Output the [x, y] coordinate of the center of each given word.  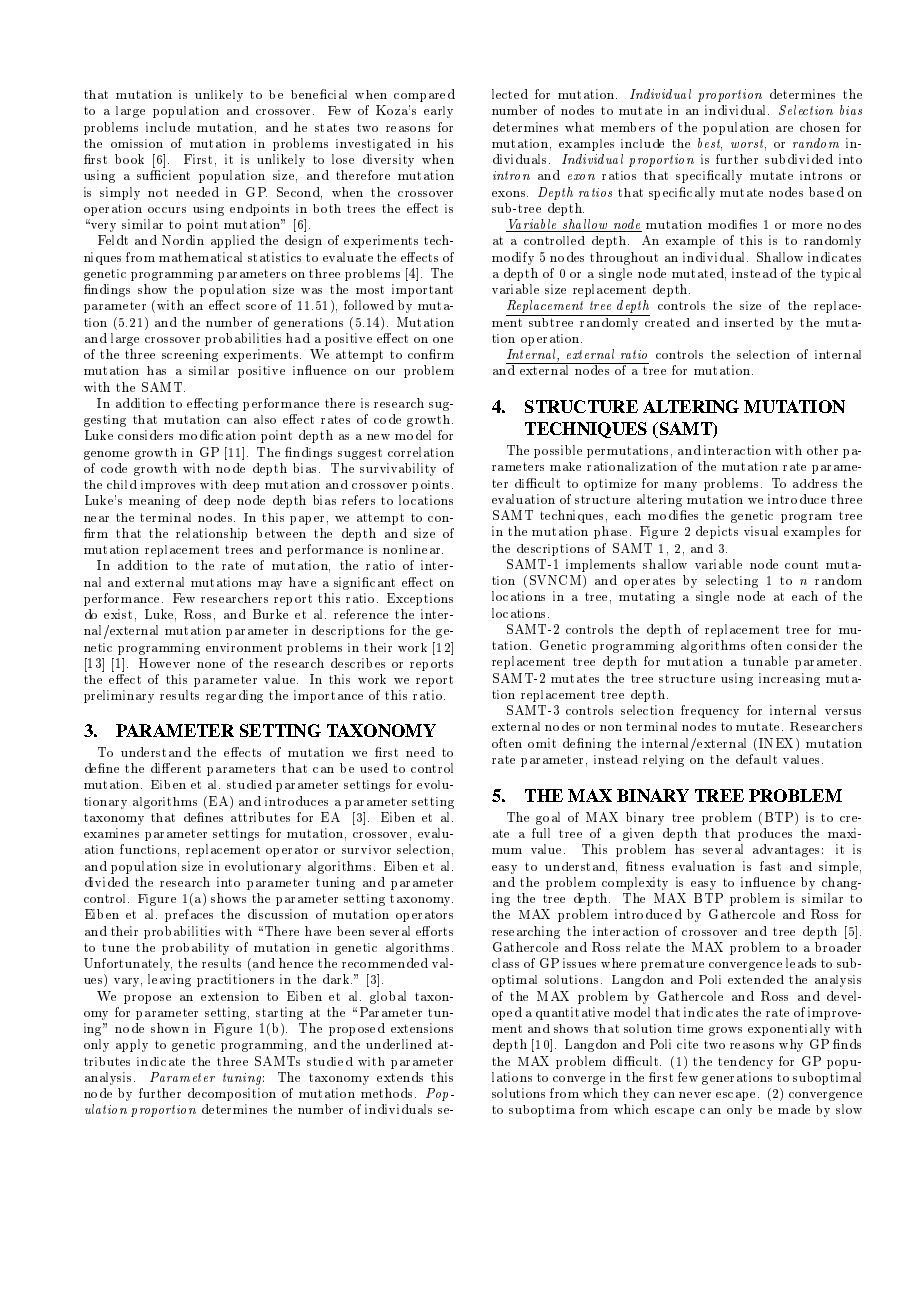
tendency [745, 1062]
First [198, 159]
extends [400, 1077]
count [801, 564]
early [438, 112]
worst [748, 144]
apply [132, 1045]
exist [118, 614]
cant [381, 582]
